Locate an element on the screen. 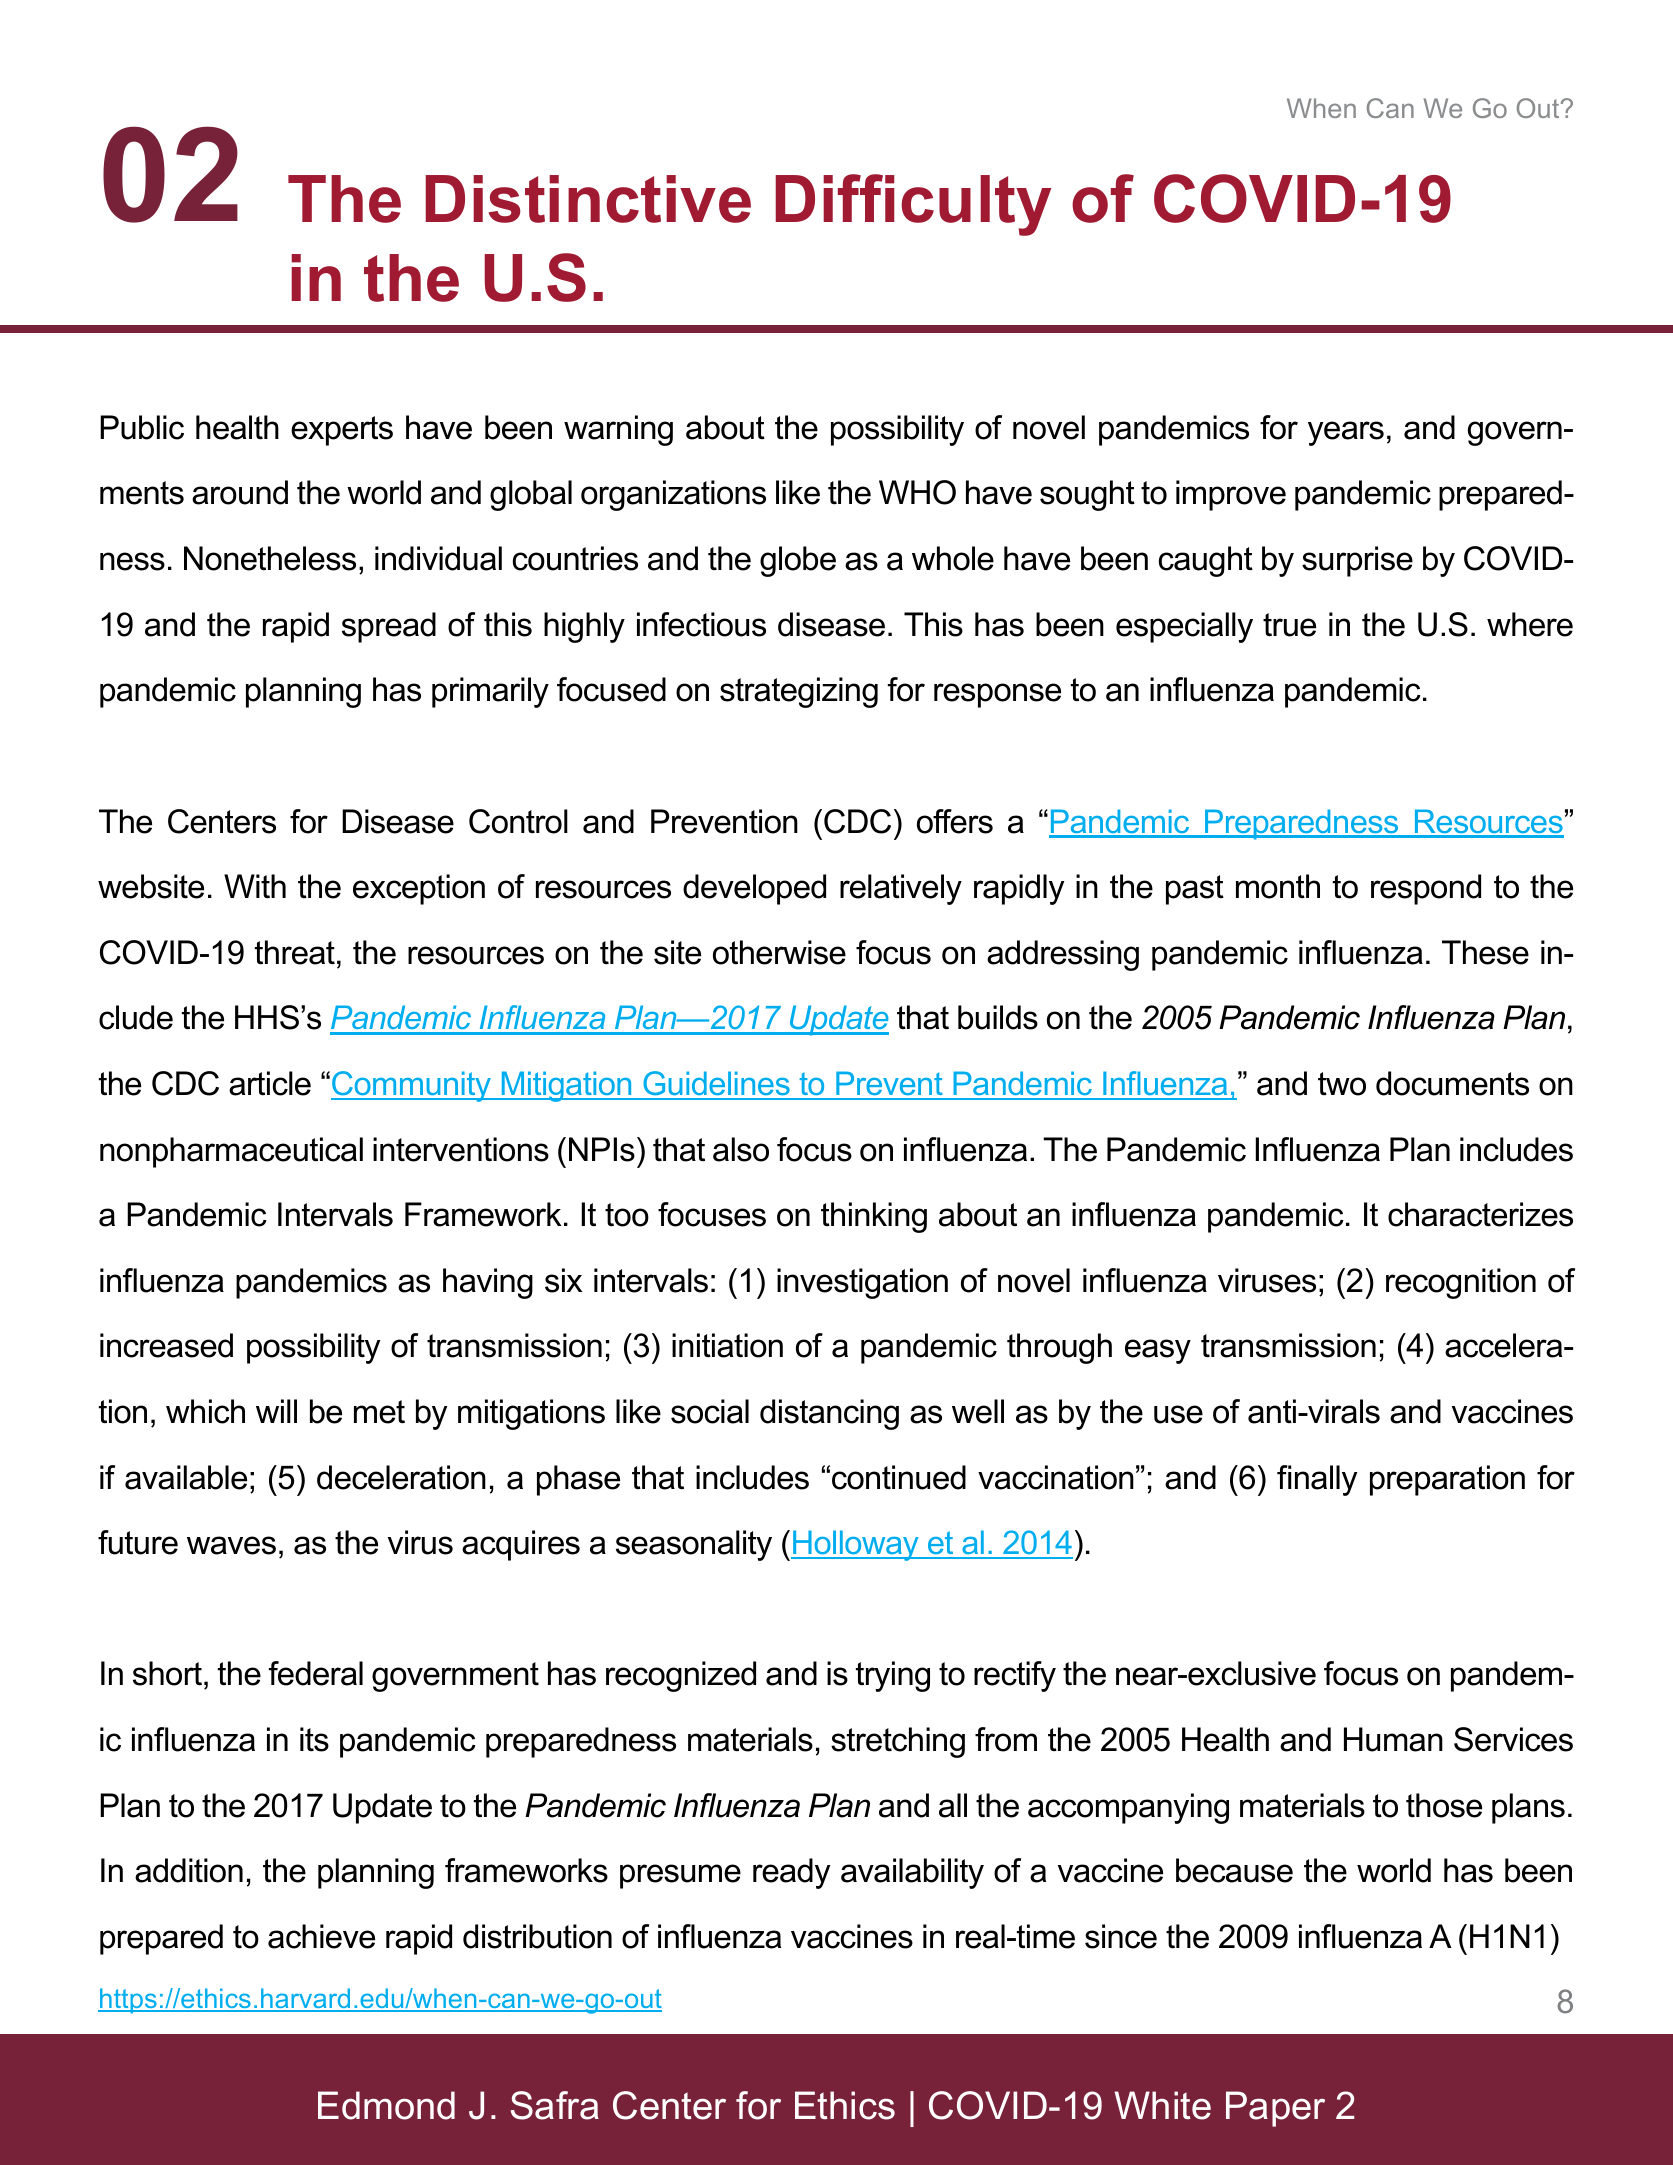 This screenshot has width=1673, height=2165. relatively is located at coordinates (901, 889).
